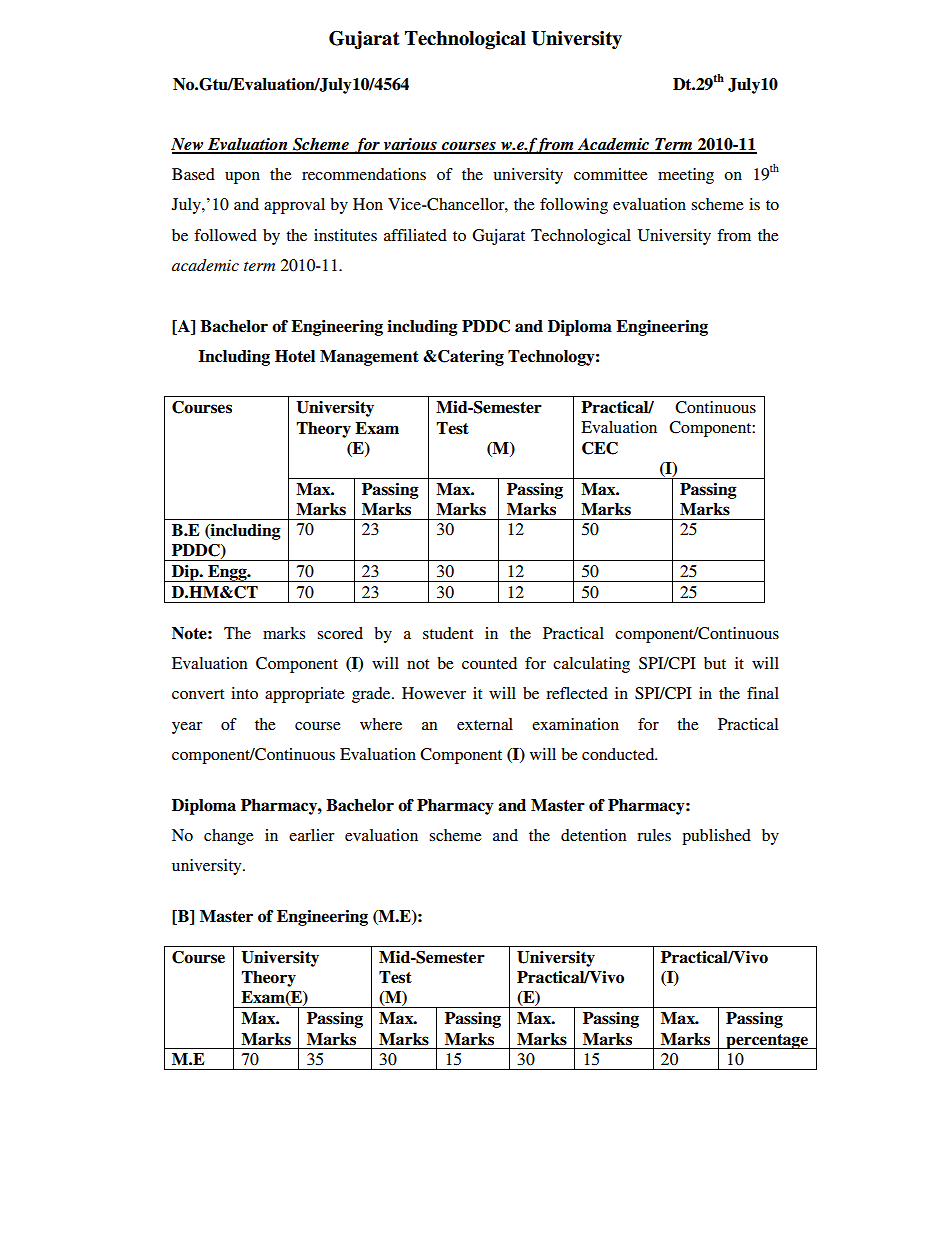 Image resolution: width=952 pixels, height=1233 pixels. What do you see at coordinates (448, 633) in the document?
I see `student` at bounding box center [448, 633].
